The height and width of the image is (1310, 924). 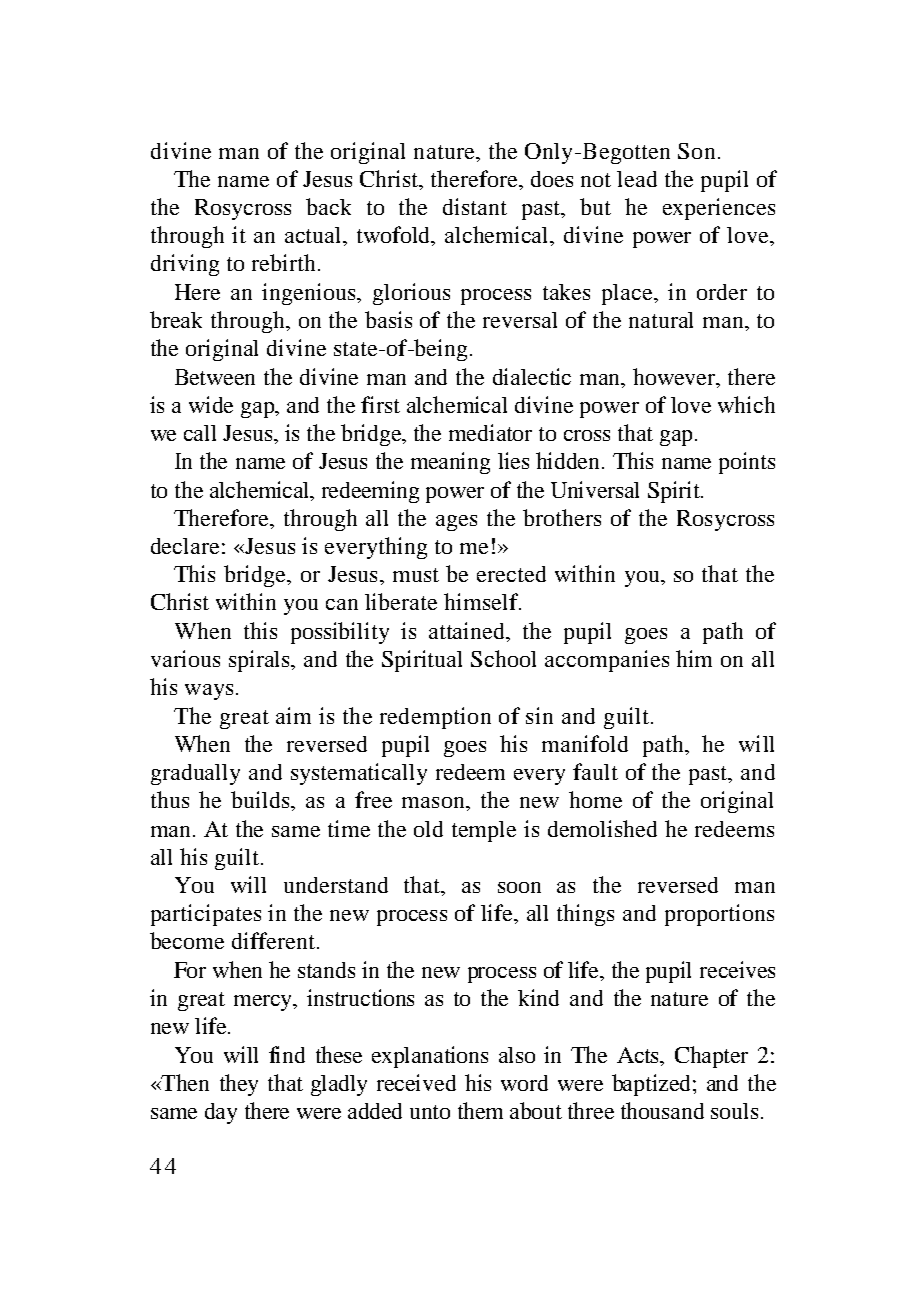 I want to click on they, so click(x=239, y=1085).
